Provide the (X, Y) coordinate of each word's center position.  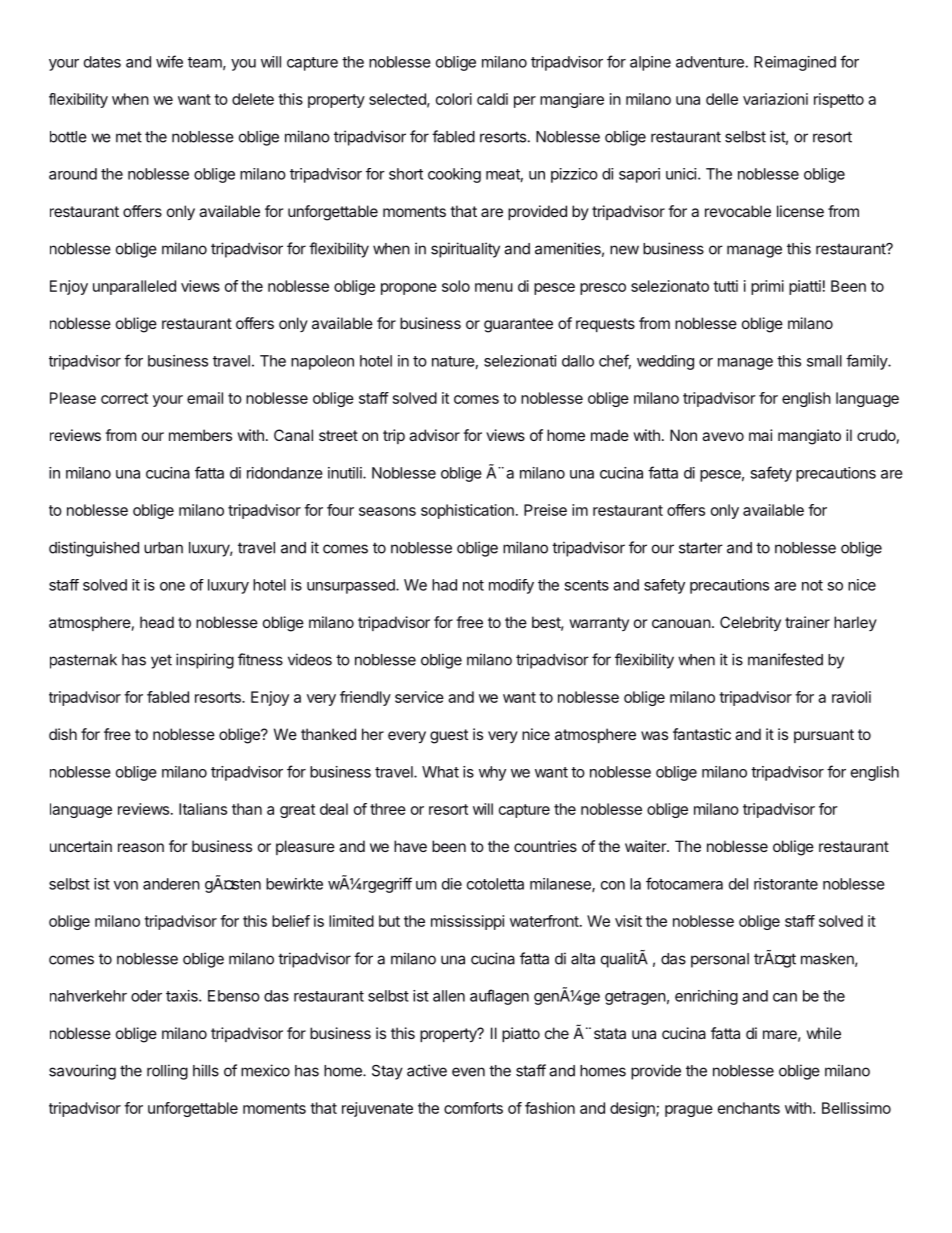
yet (161, 661)
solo (456, 286)
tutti (725, 286)
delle (722, 99)
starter (701, 548)
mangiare (572, 100)
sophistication (467, 511)
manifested (785, 659)
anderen (171, 884)
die (452, 884)
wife (169, 61)
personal (720, 960)
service (419, 697)
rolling (167, 1072)
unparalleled (134, 287)
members (200, 435)
